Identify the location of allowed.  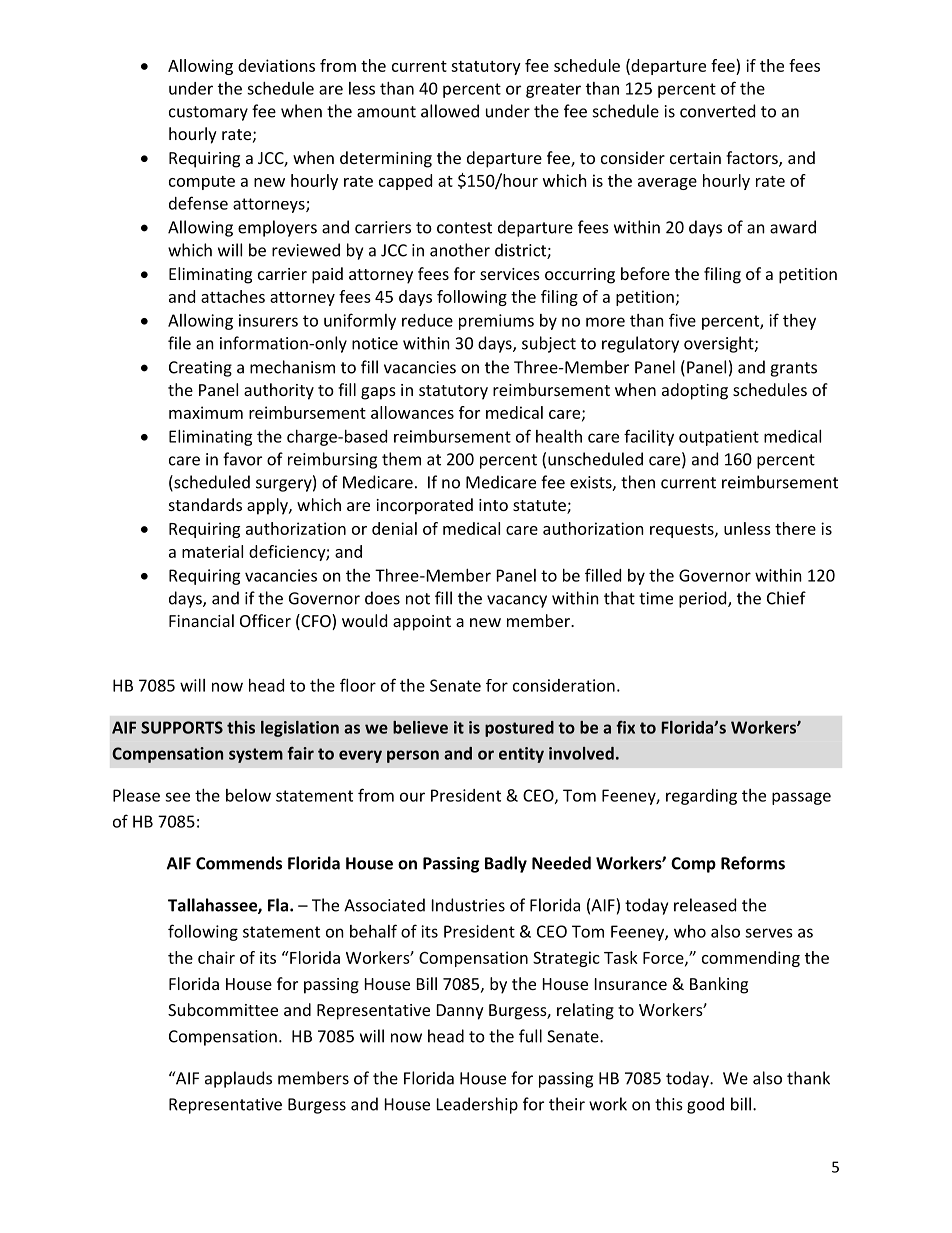
(450, 111).
